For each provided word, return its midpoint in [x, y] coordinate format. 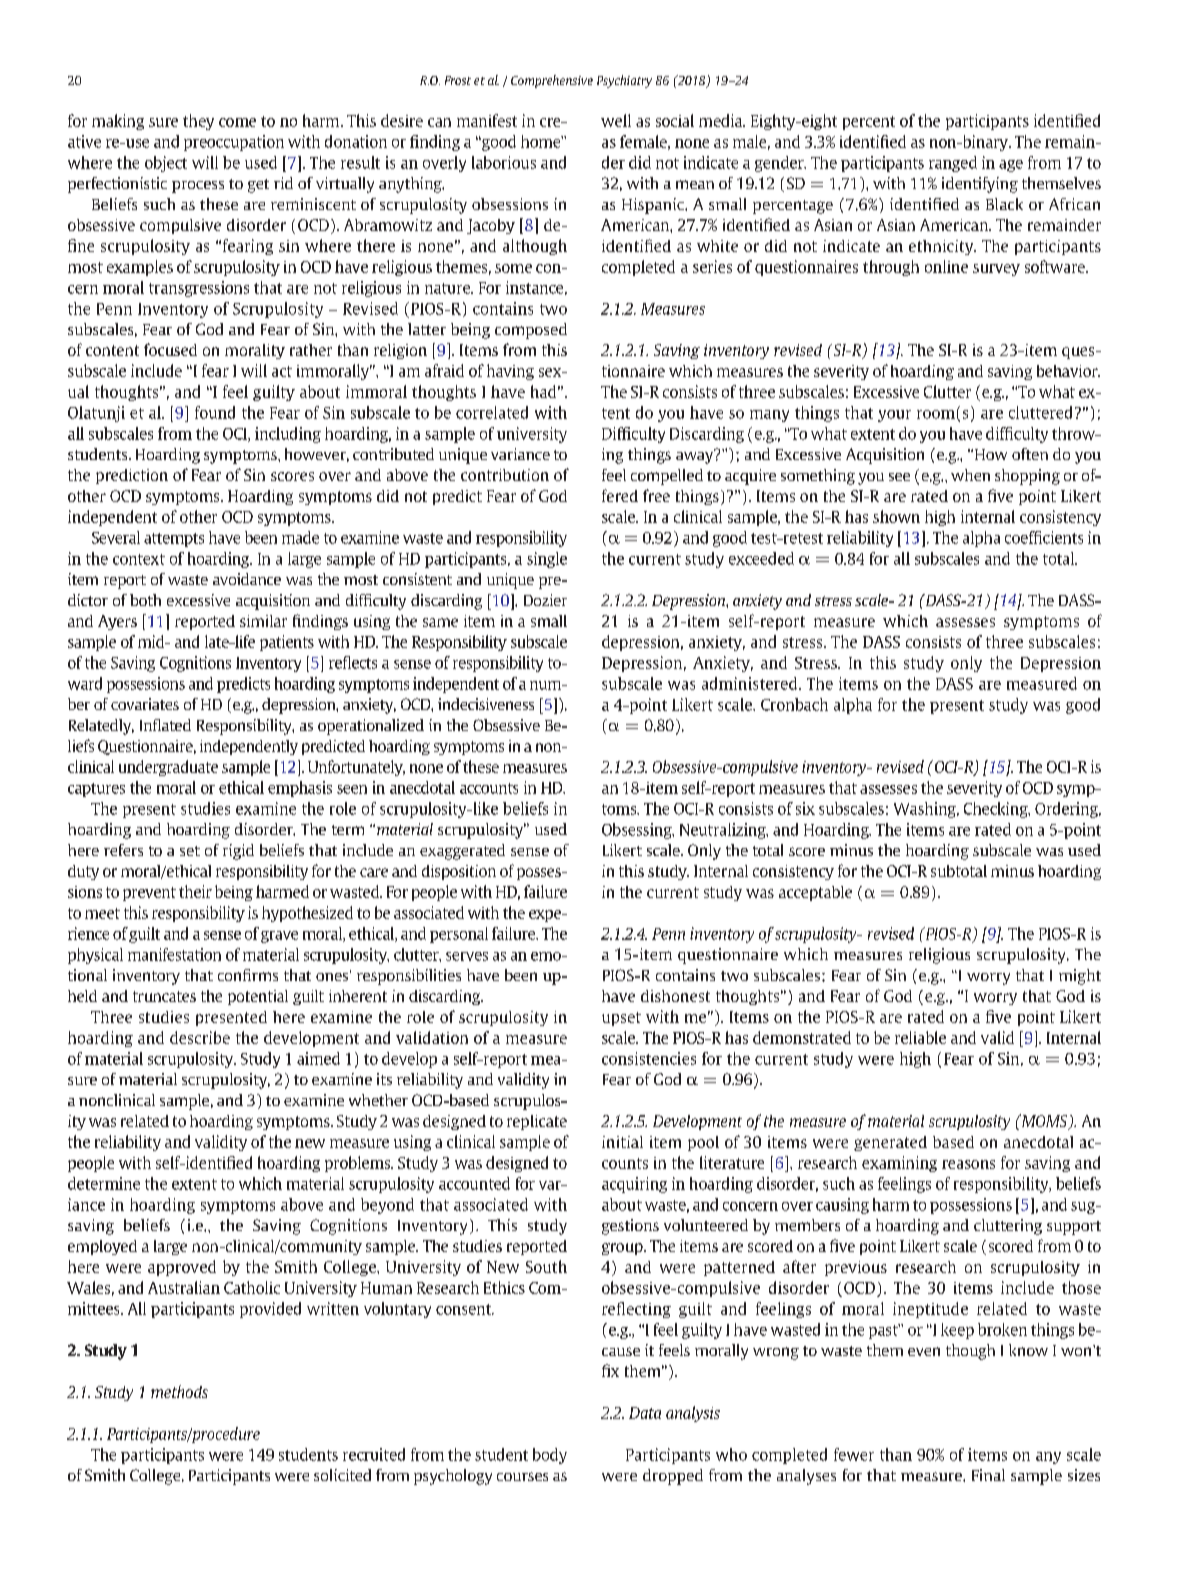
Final [988, 1475]
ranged [953, 164]
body [550, 1456]
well [616, 120]
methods [179, 1391]
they [198, 122]
